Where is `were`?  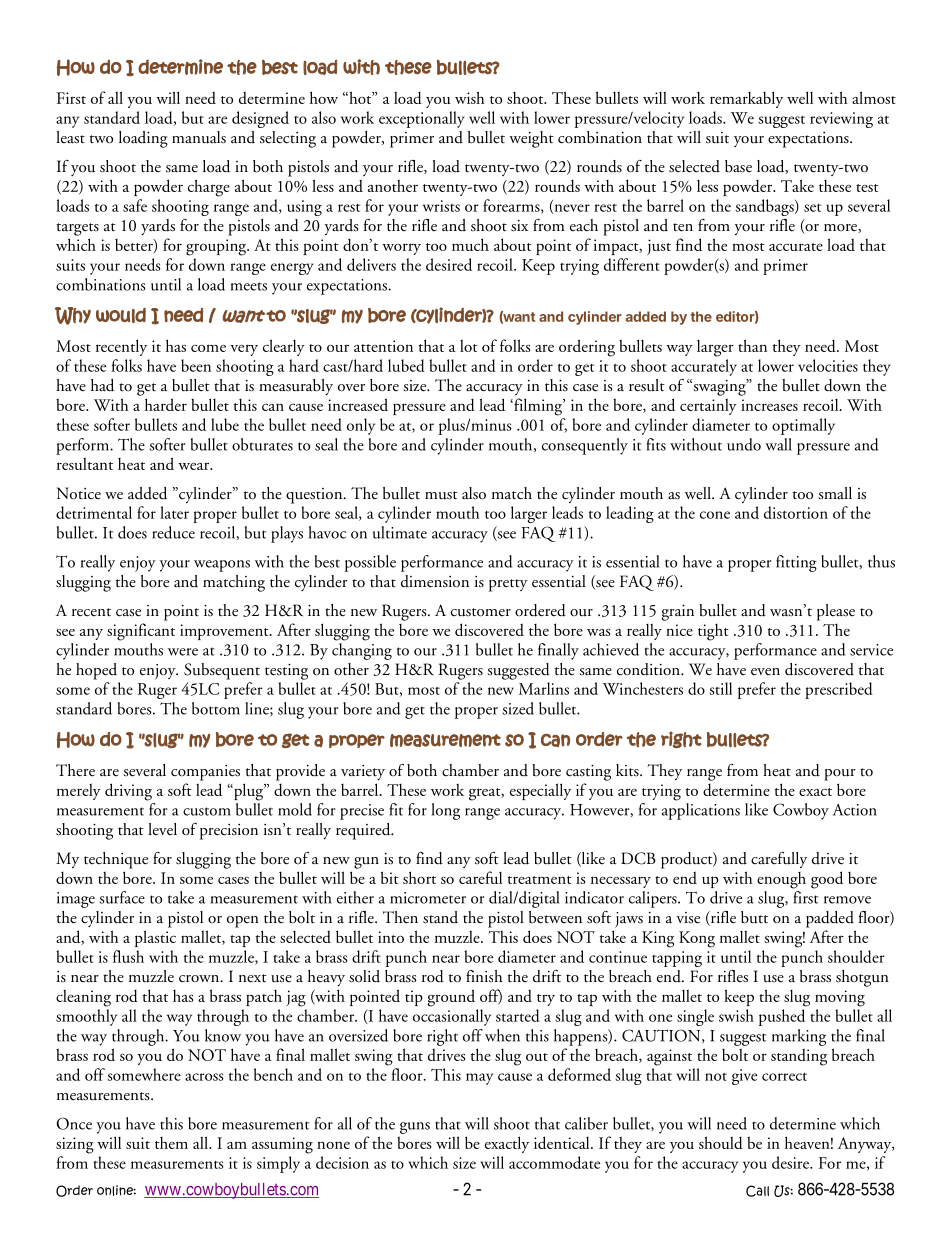
were is located at coordinates (183, 652).
